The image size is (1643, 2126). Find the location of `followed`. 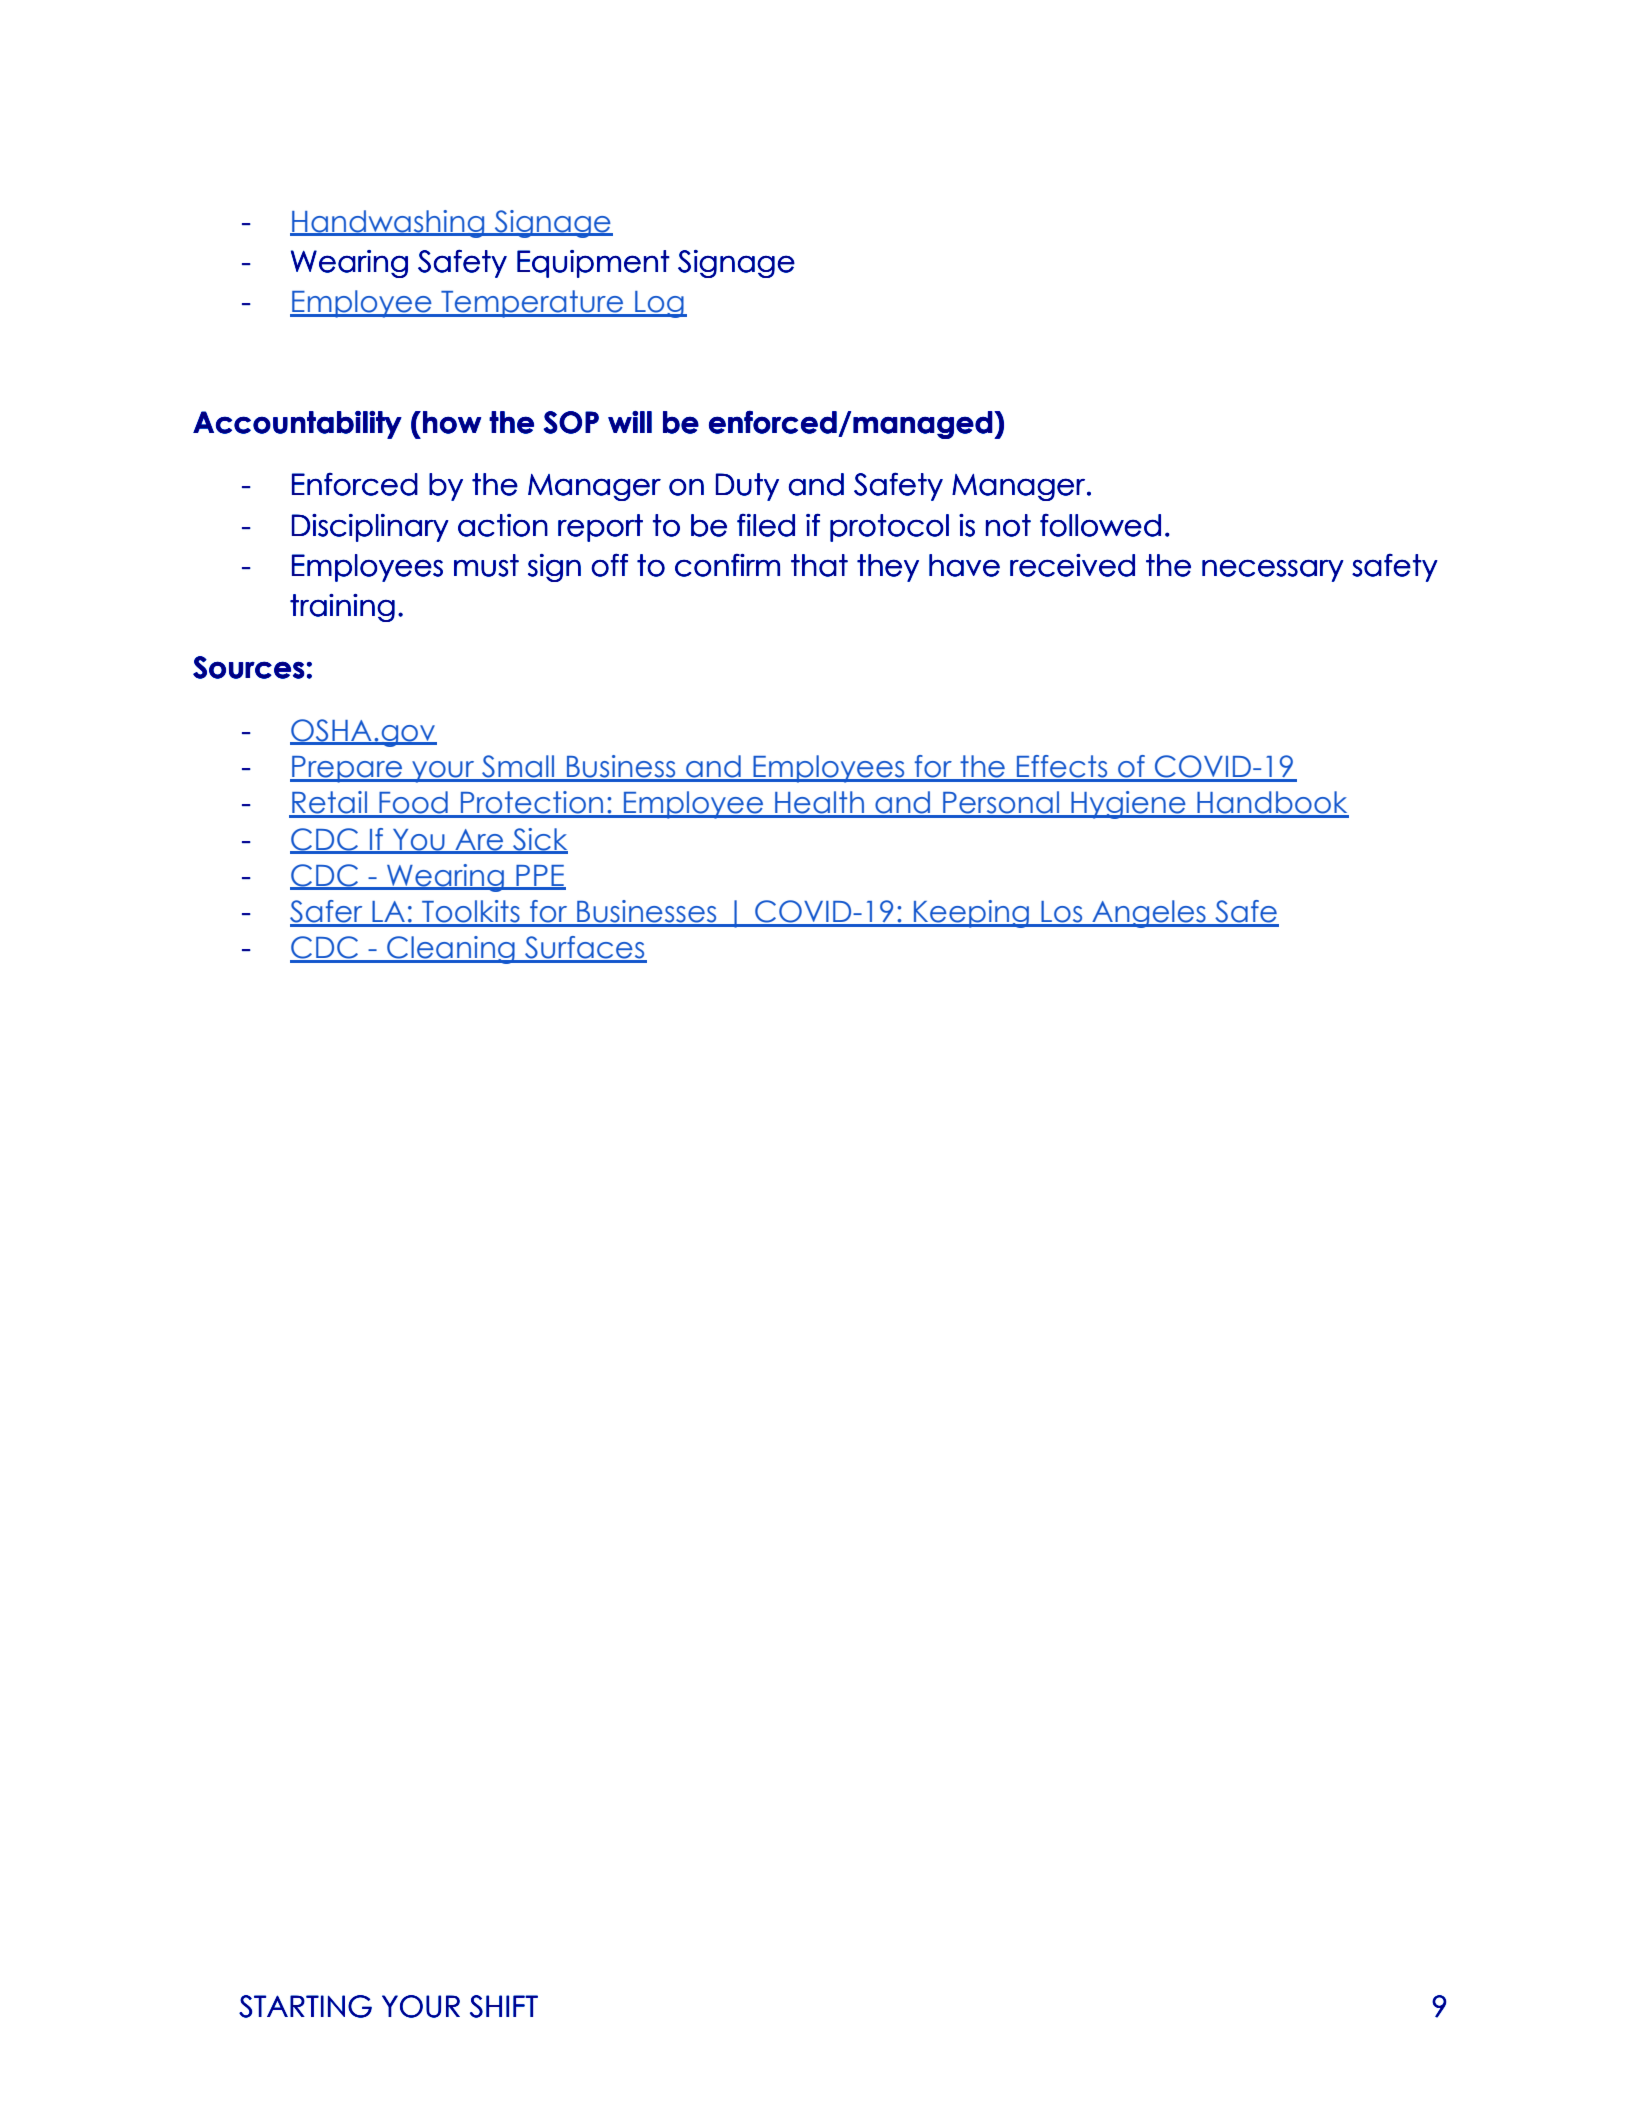

followed is located at coordinates (1100, 525).
